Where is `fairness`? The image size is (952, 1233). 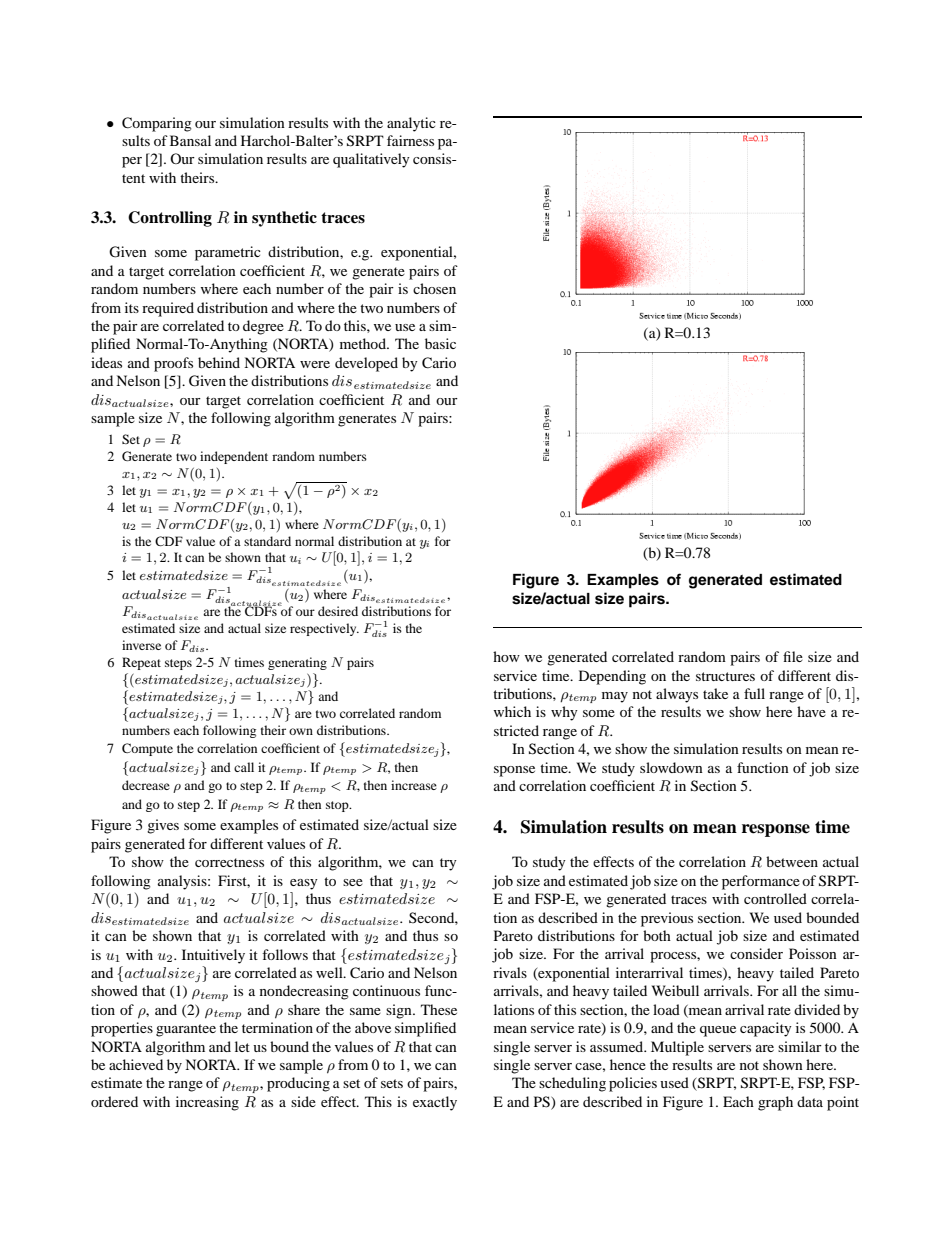 fairness is located at coordinates (410, 140).
